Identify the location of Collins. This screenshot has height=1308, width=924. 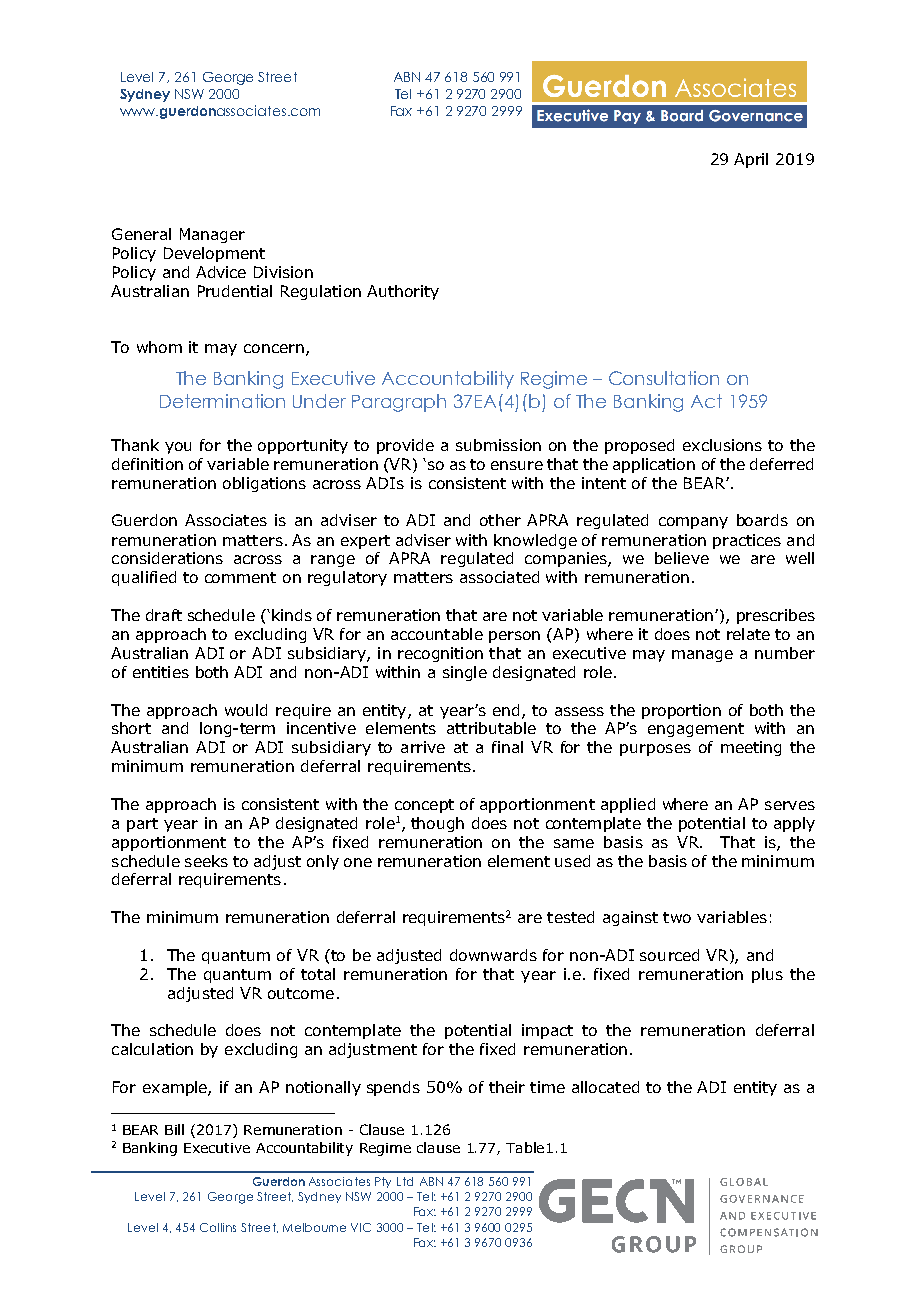
(218, 1227).
